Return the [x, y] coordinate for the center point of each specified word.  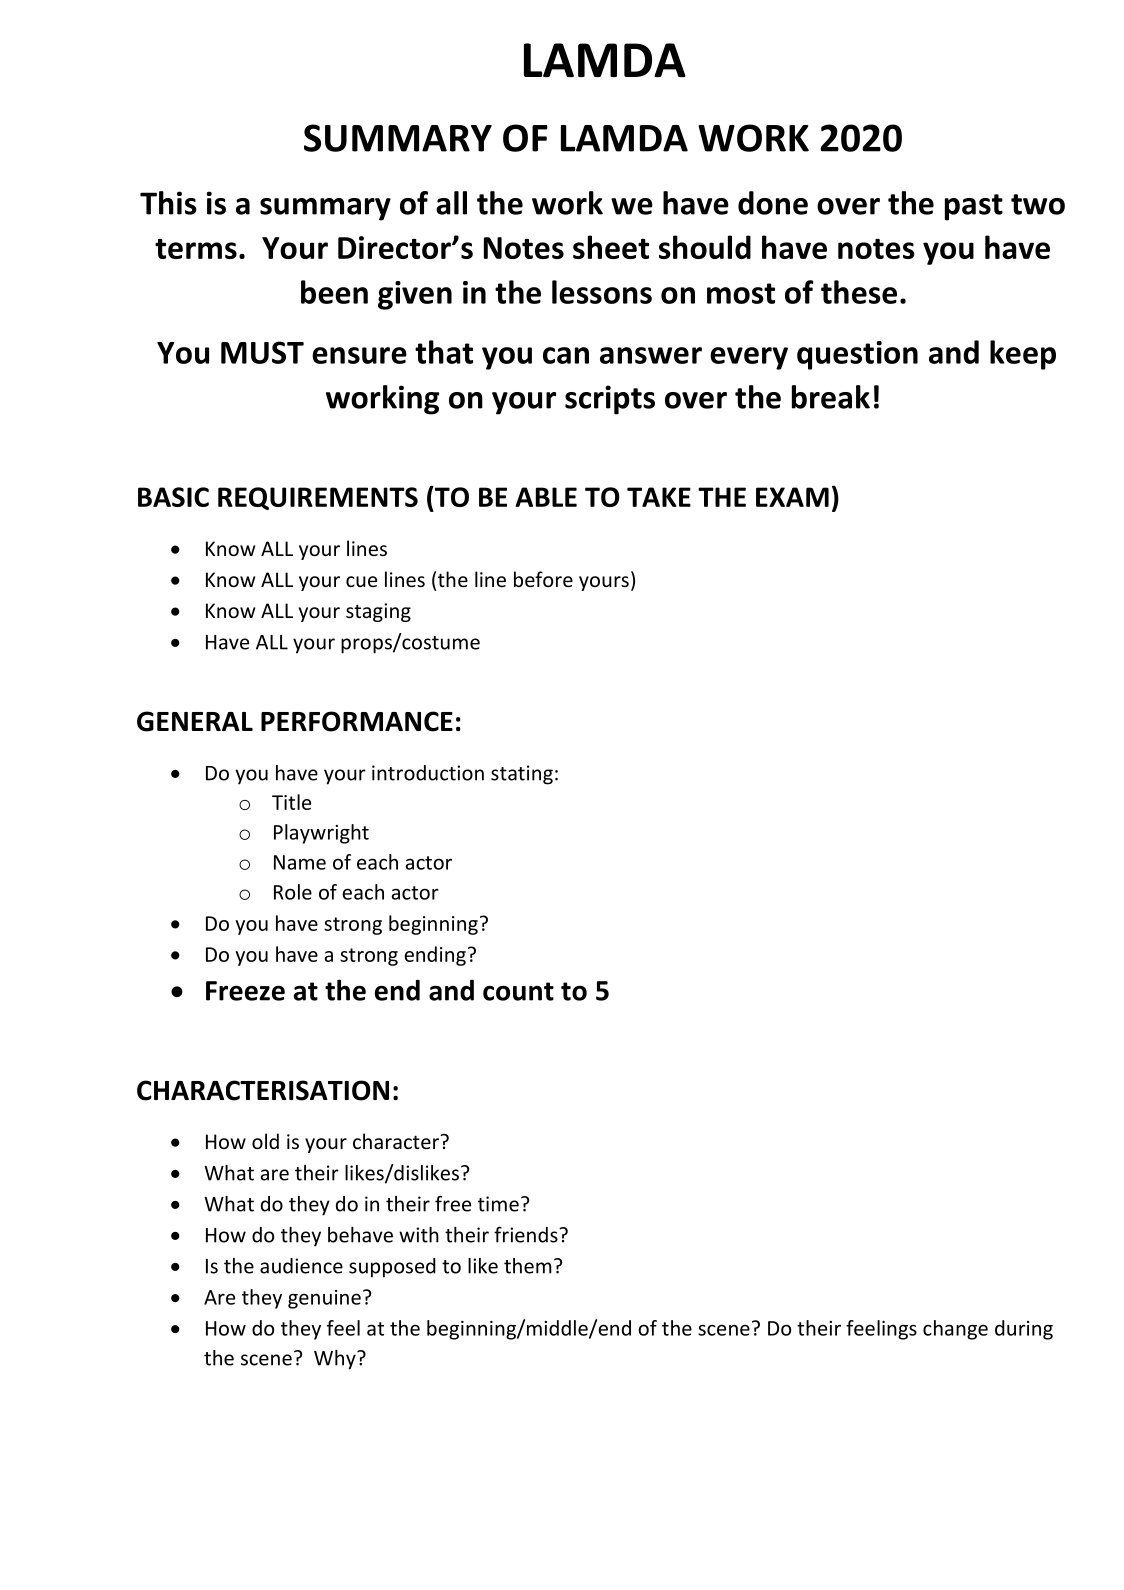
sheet [611, 247]
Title [291, 802]
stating [522, 775]
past [974, 207]
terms [196, 249]
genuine [324, 1299]
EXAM [792, 497]
